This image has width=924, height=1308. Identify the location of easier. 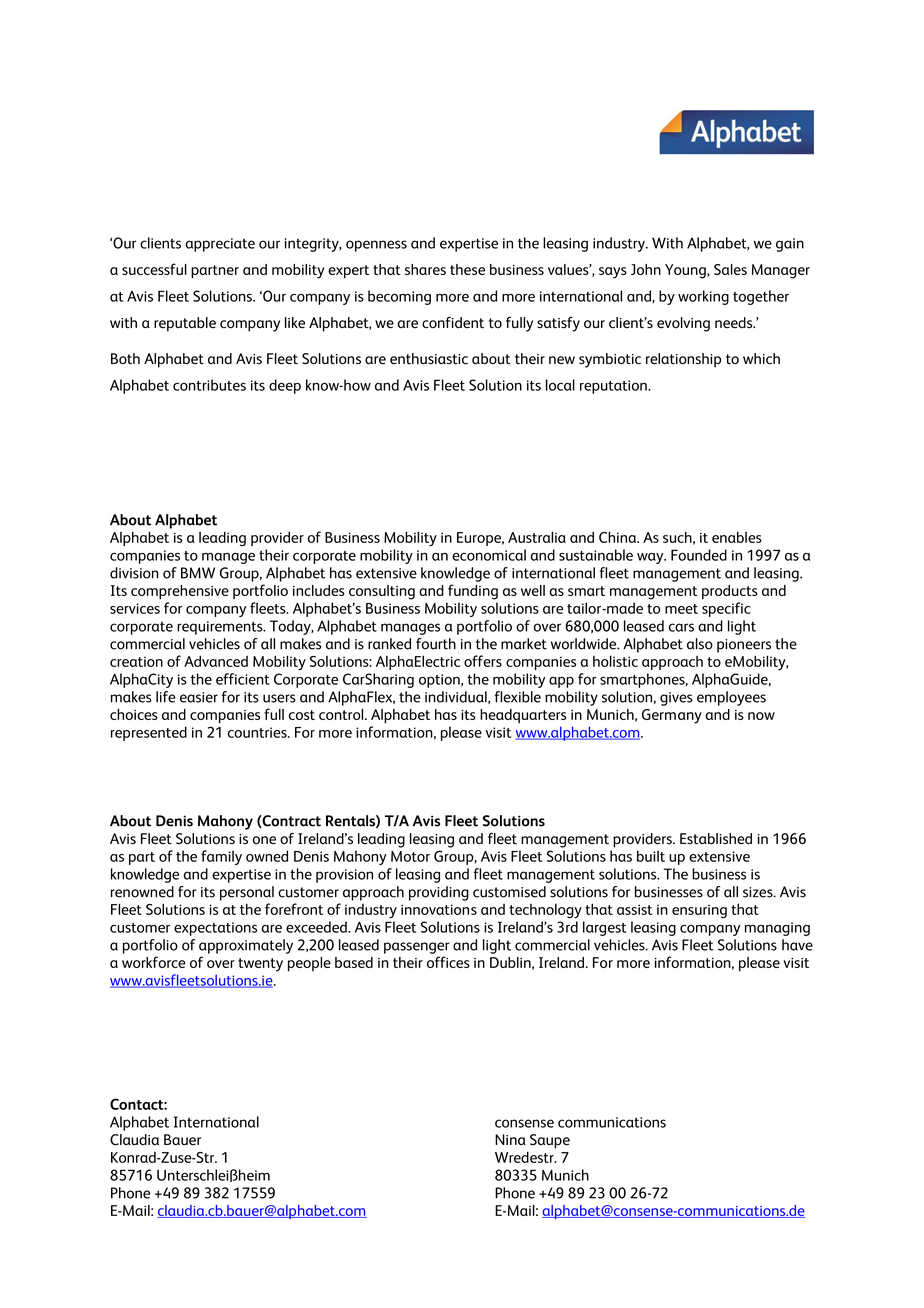
(199, 697).
